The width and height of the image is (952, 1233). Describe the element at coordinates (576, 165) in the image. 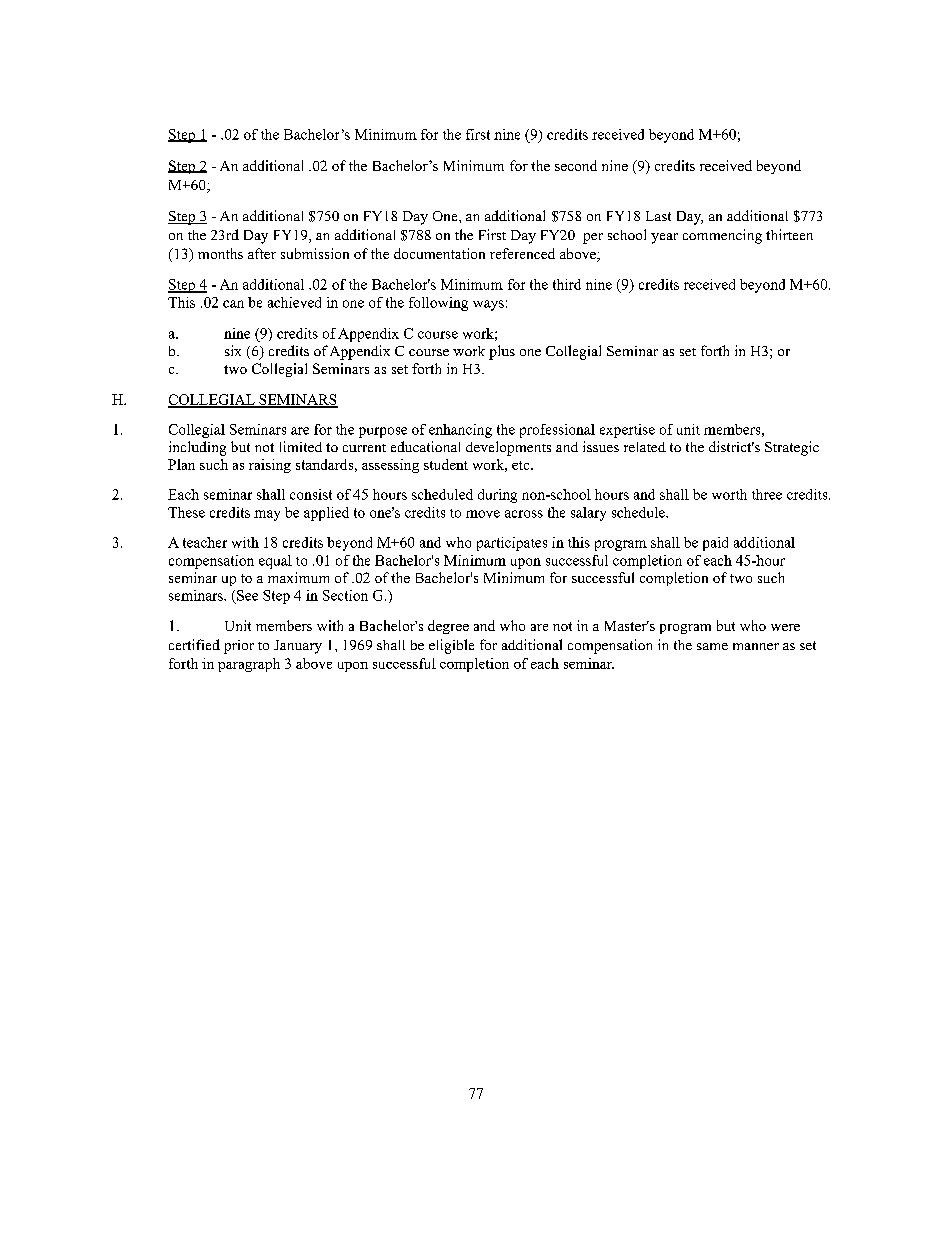

I see `second` at that location.
